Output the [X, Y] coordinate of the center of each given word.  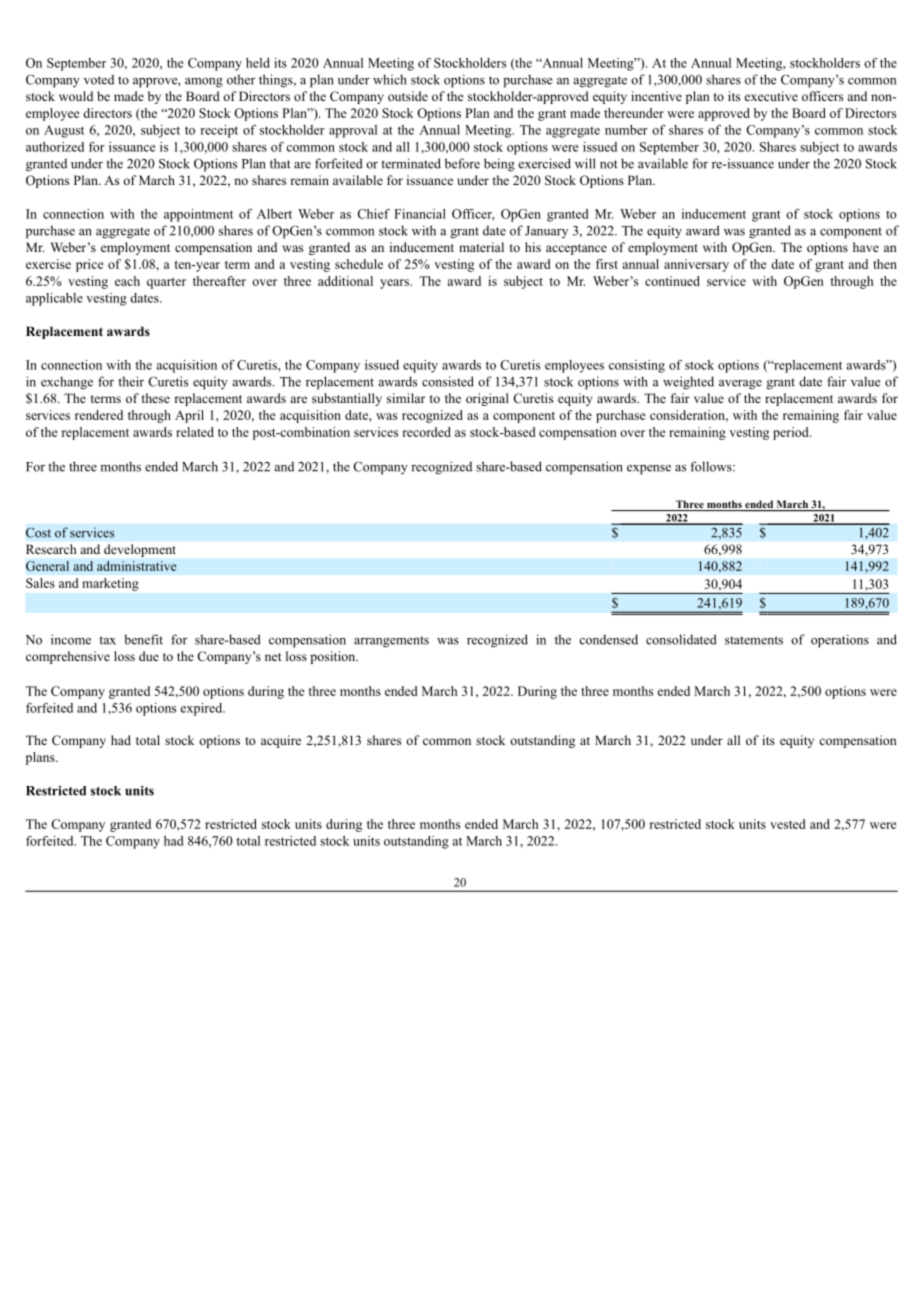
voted [99, 79]
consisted [448, 381]
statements [754, 640]
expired [202, 709]
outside [408, 96]
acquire [281, 741]
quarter [166, 283]
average [740, 385]
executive [771, 96]
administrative [137, 566]
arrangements [391, 642]
